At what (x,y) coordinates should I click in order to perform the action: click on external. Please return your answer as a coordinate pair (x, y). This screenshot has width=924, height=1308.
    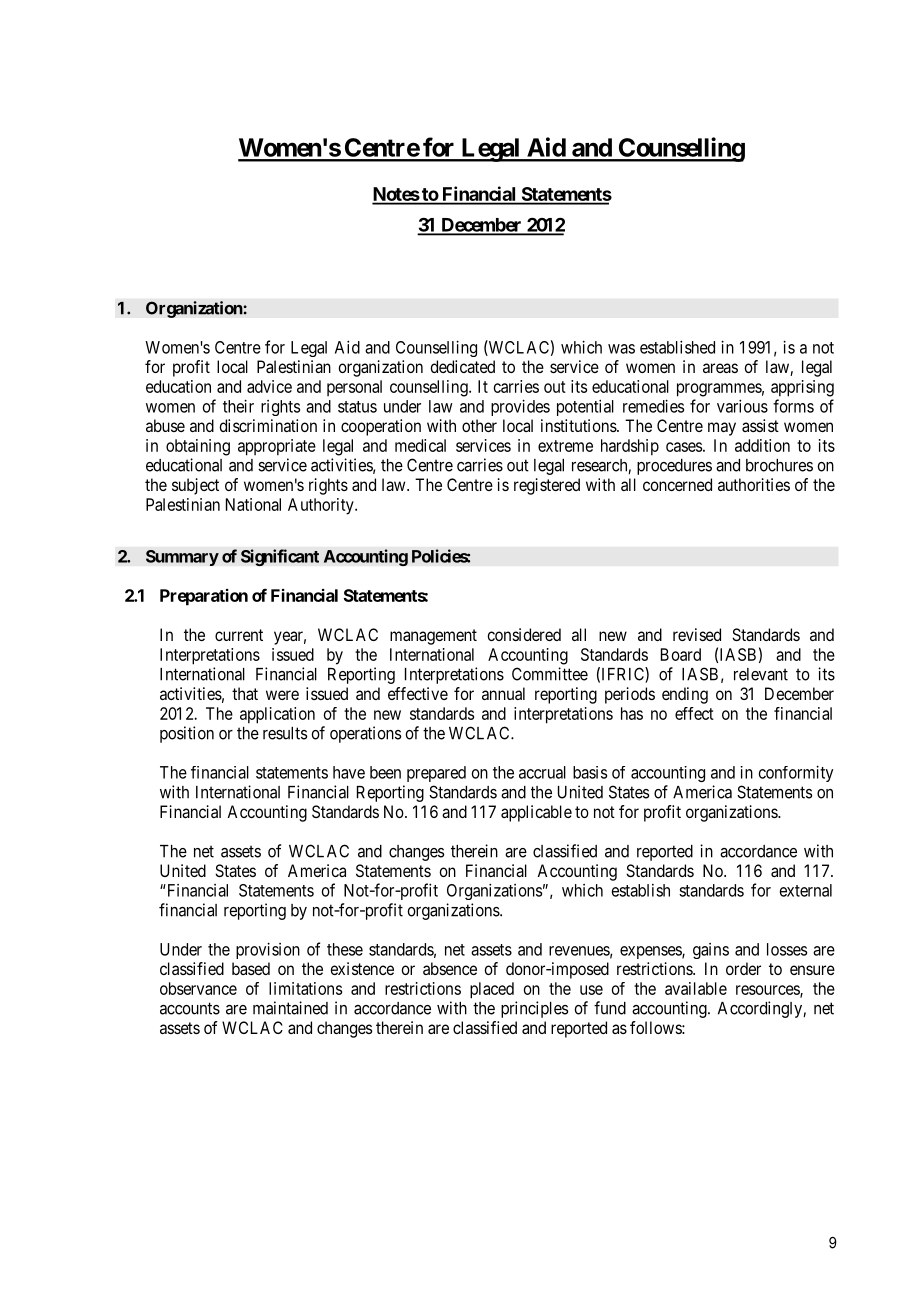
    Looking at the image, I should click on (806, 890).
